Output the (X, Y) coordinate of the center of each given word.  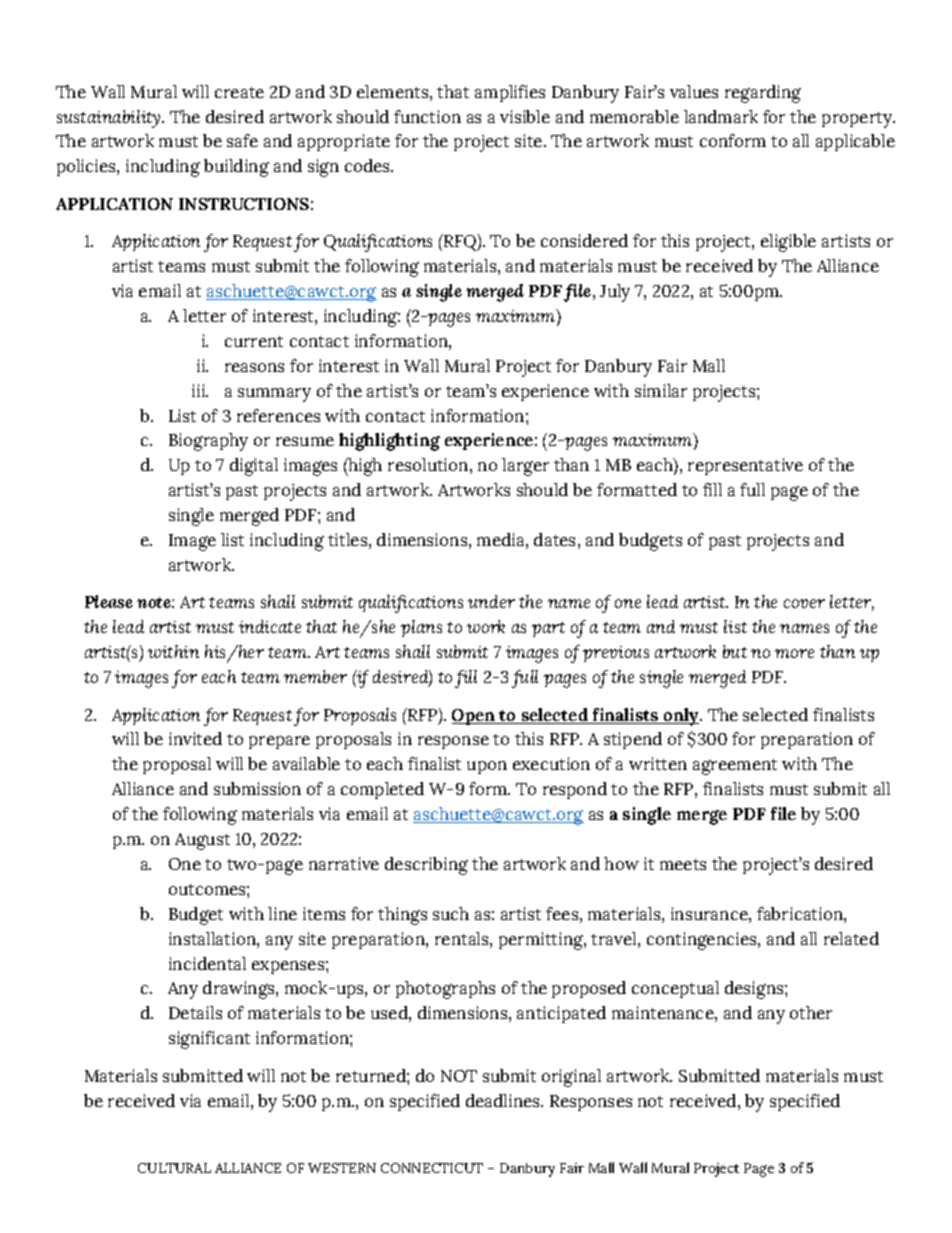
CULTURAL (174, 1168)
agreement (735, 767)
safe (242, 140)
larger (525, 467)
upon (487, 767)
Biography (208, 442)
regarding (763, 94)
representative (745, 466)
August (202, 841)
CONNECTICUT (432, 1168)
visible (525, 116)
